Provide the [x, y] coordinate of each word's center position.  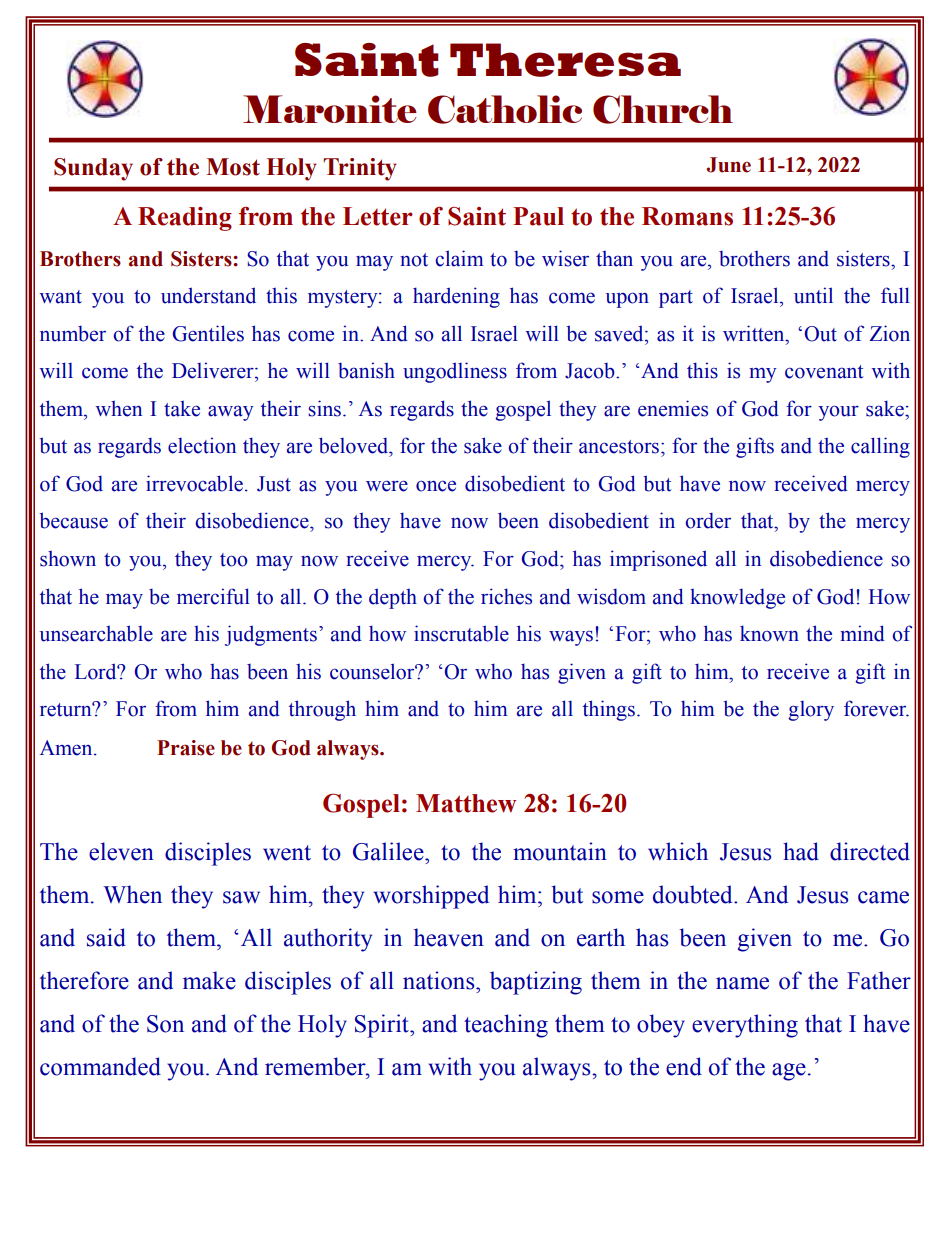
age [789, 1072]
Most [233, 167]
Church [663, 109]
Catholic [505, 109]
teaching [506, 1026]
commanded [100, 1066]
